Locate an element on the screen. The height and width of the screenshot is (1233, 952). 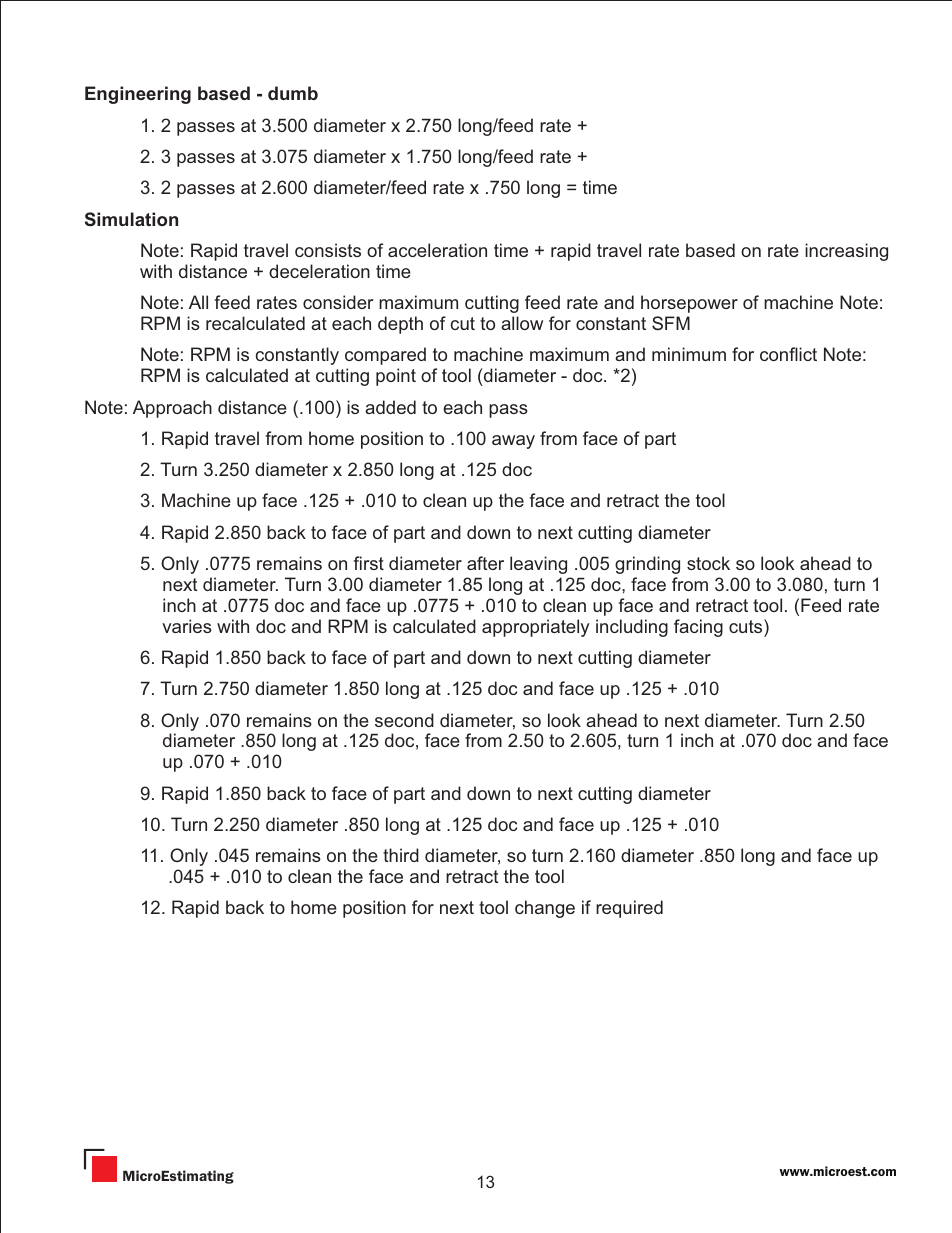
away is located at coordinates (513, 442).
